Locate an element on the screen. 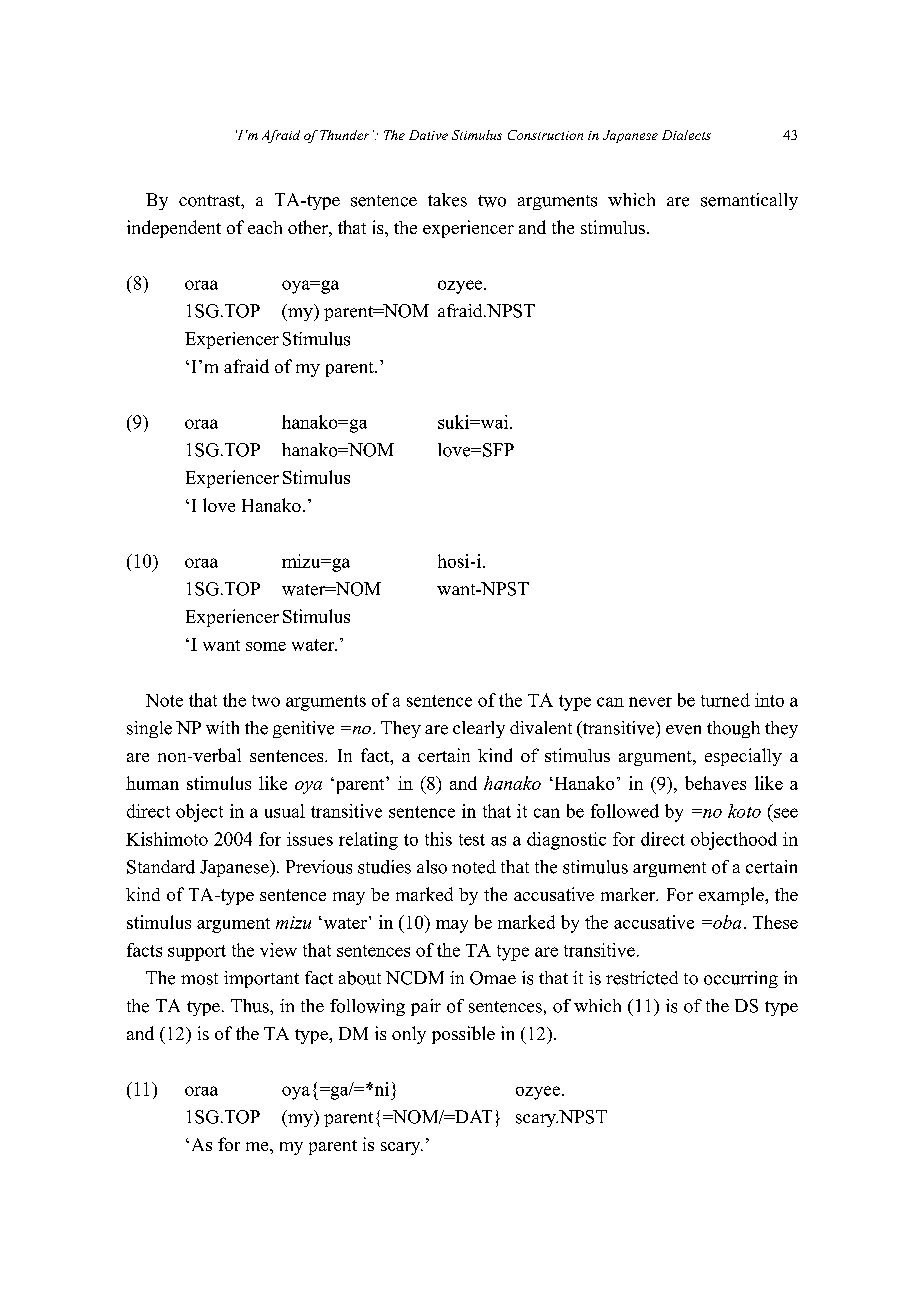  Dialects is located at coordinates (686, 135).
